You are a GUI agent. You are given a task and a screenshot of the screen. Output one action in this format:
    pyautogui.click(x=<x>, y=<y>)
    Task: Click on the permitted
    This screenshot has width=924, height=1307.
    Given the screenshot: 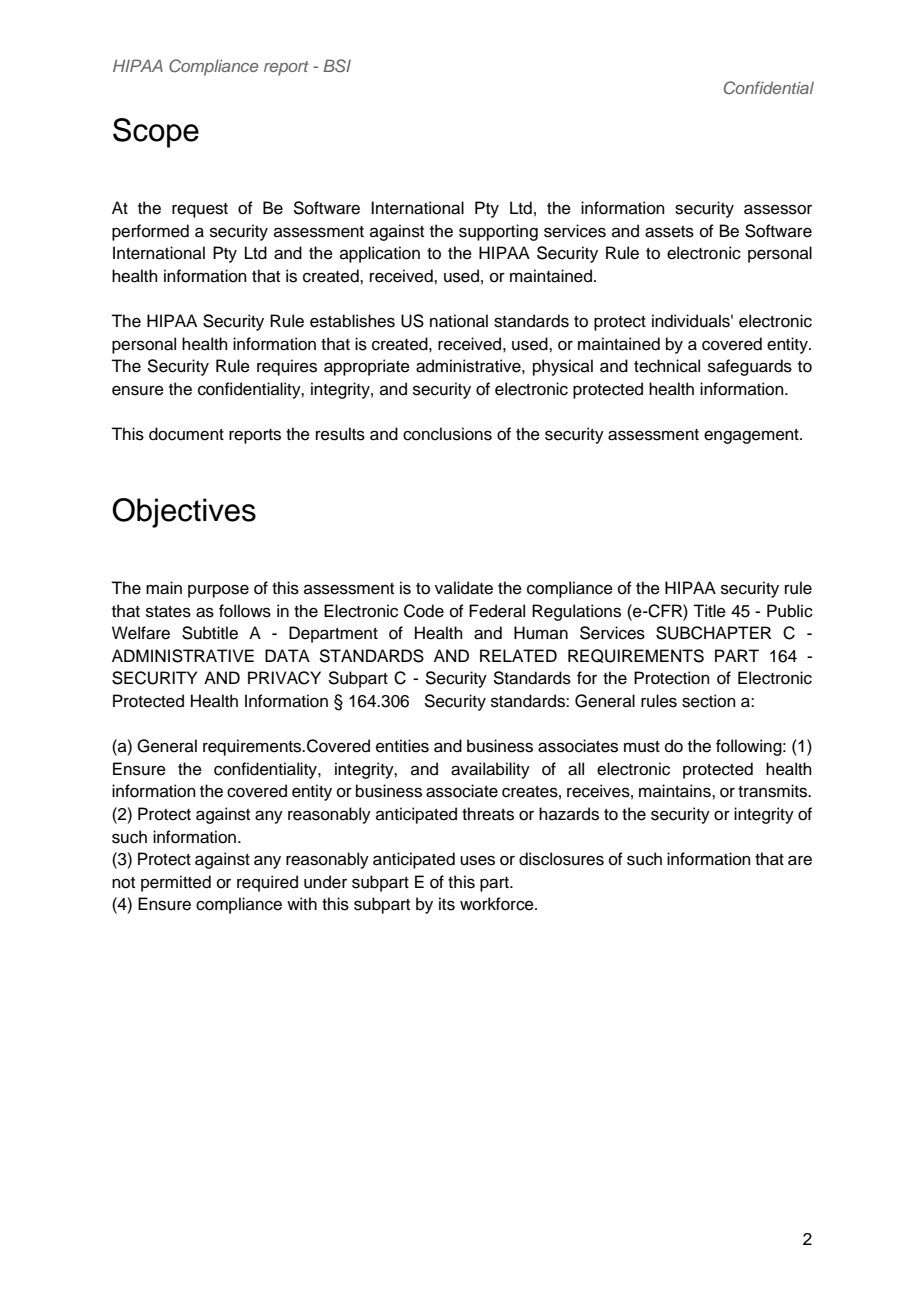 What is the action you would take?
    pyautogui.click(x=176, y=883)
